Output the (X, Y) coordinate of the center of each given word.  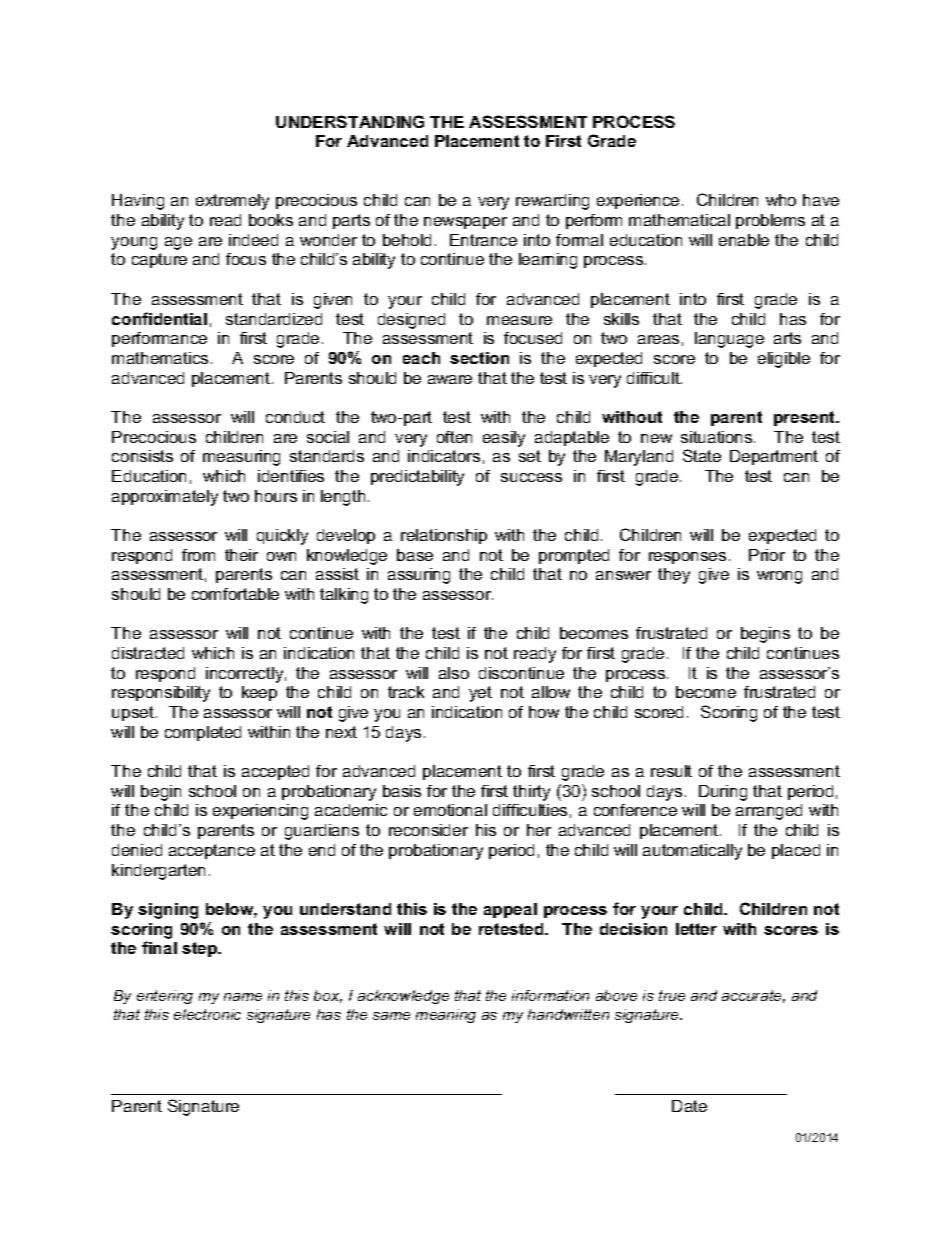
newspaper (465, 223)
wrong (779, 577)
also (454, 673)
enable (744, 240)
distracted (148, 653)
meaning (446, 1016)
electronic (207, 1014)
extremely (232, 202)
